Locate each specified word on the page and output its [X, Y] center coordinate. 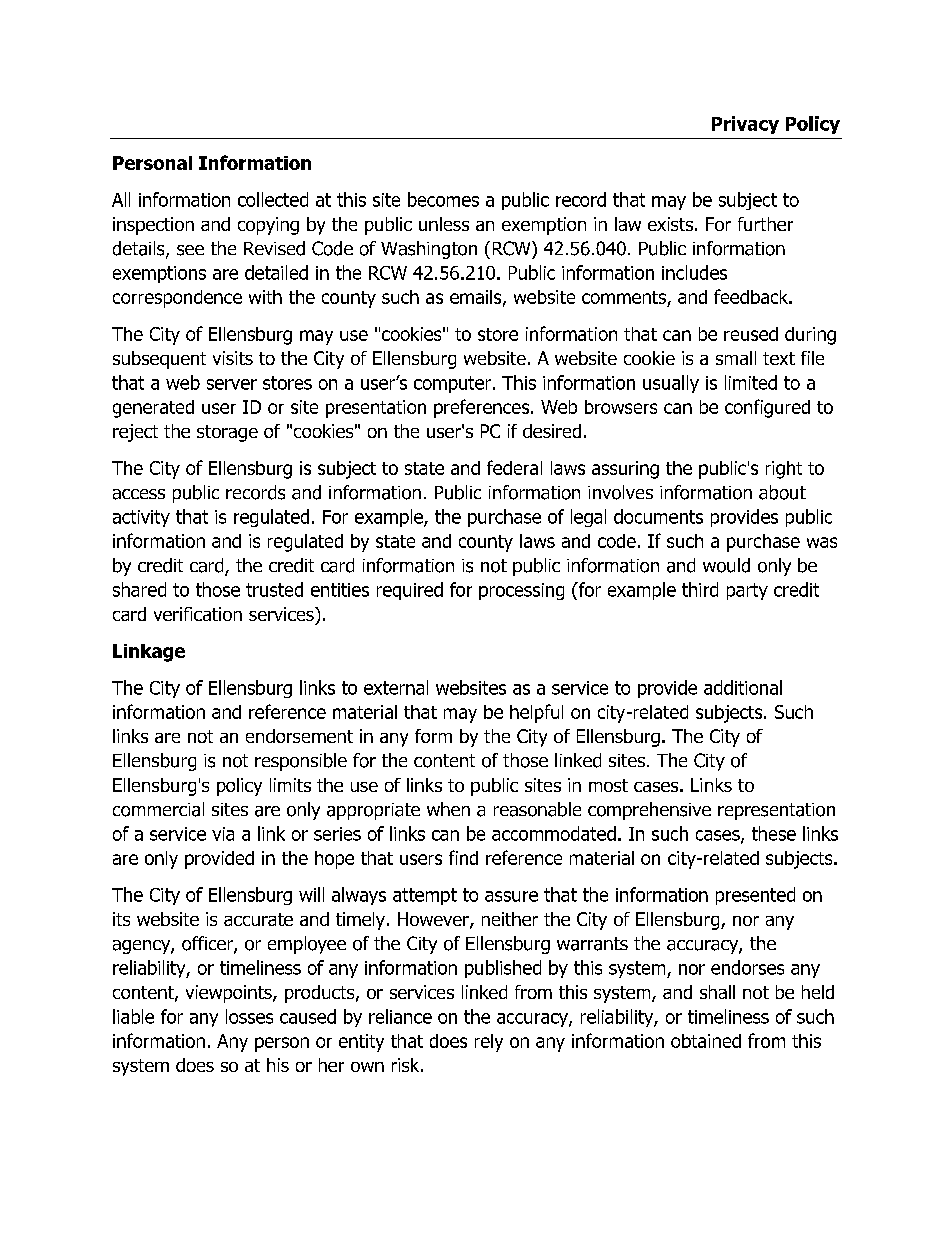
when [448, 809]
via [223, 834]
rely [489, 1043]
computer [452, 384]
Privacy [745, 125]
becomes [443, 199]
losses [249, 1016]
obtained [706, 1041]
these [774, 833]
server [232, 384]
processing [521, 591]
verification [198, 614]
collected [273, 199]
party [747, 591]
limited [751, 382]
